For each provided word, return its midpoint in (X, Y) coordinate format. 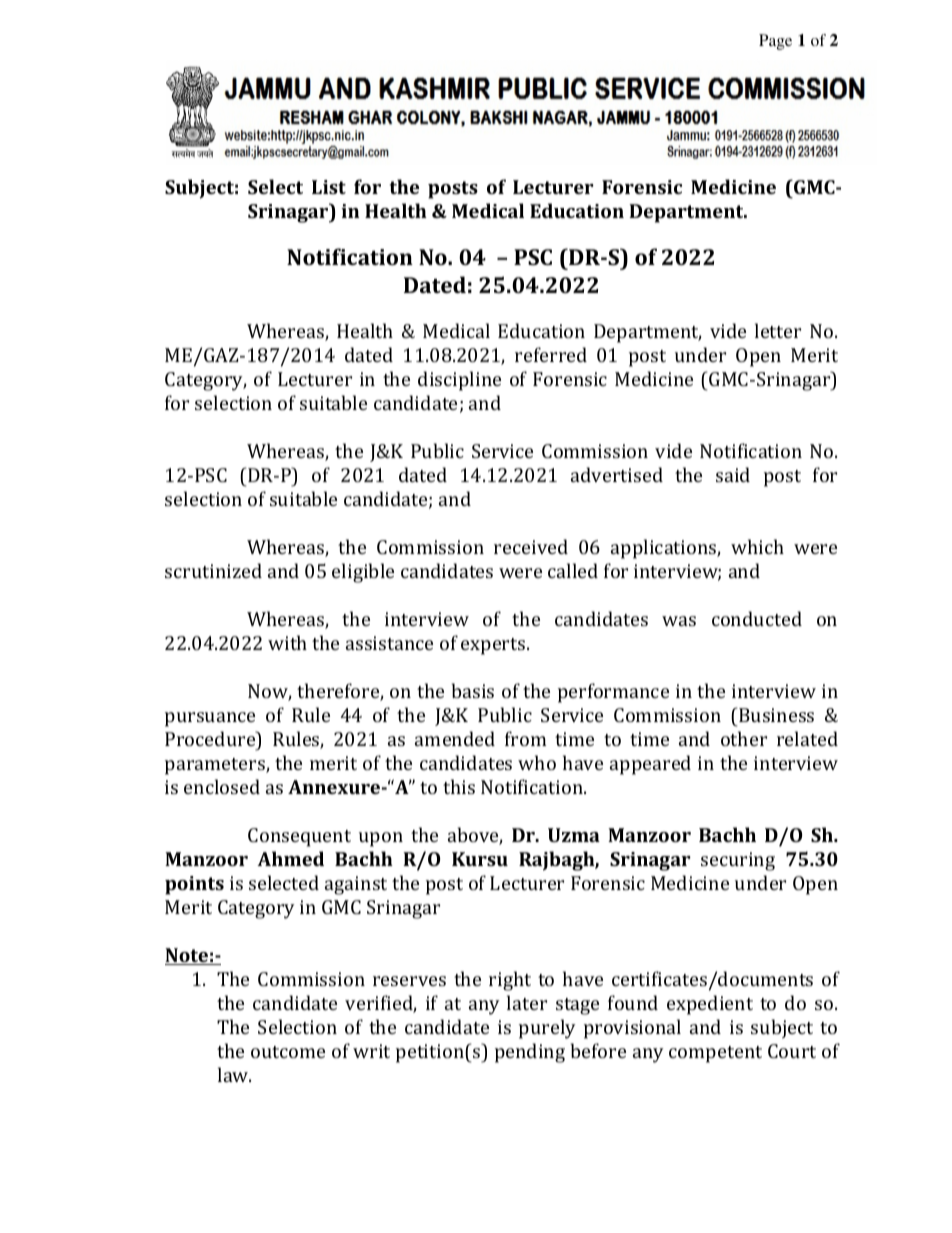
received (531, 546)
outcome (288, 1052)
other (744, 738)
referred (551, 354)
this (459, 786)
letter (778, 330)
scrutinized (213, 570)
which (757, 546)
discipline (459, 381)
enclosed (222, 786)
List (329, 187)
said (733, 474)
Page (775, 42)
